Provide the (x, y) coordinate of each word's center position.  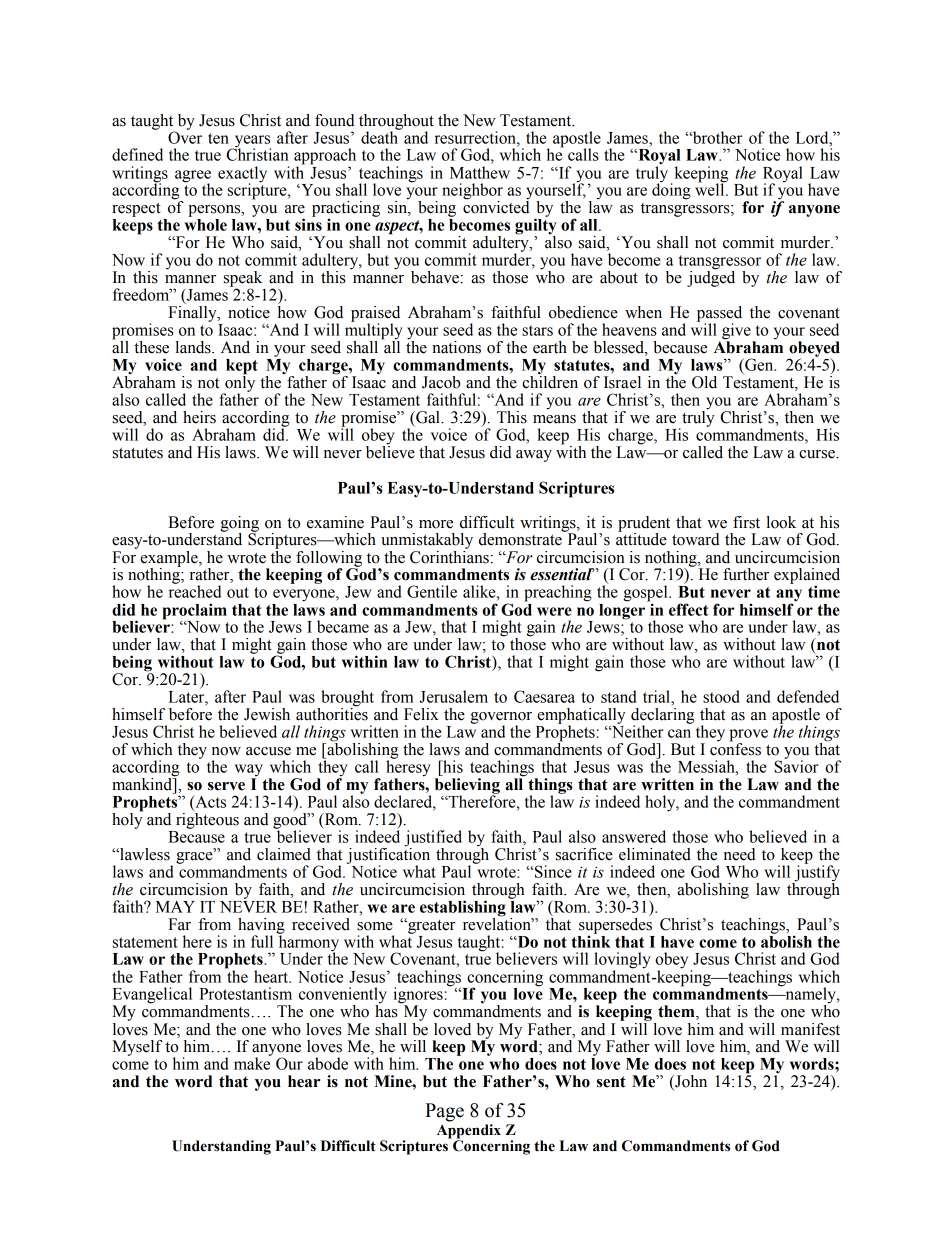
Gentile (432, 591)
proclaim (194, 612)
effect (688, 609)
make (252, 1062)
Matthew (480, 172)
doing (671, 190)
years (251, 142)
